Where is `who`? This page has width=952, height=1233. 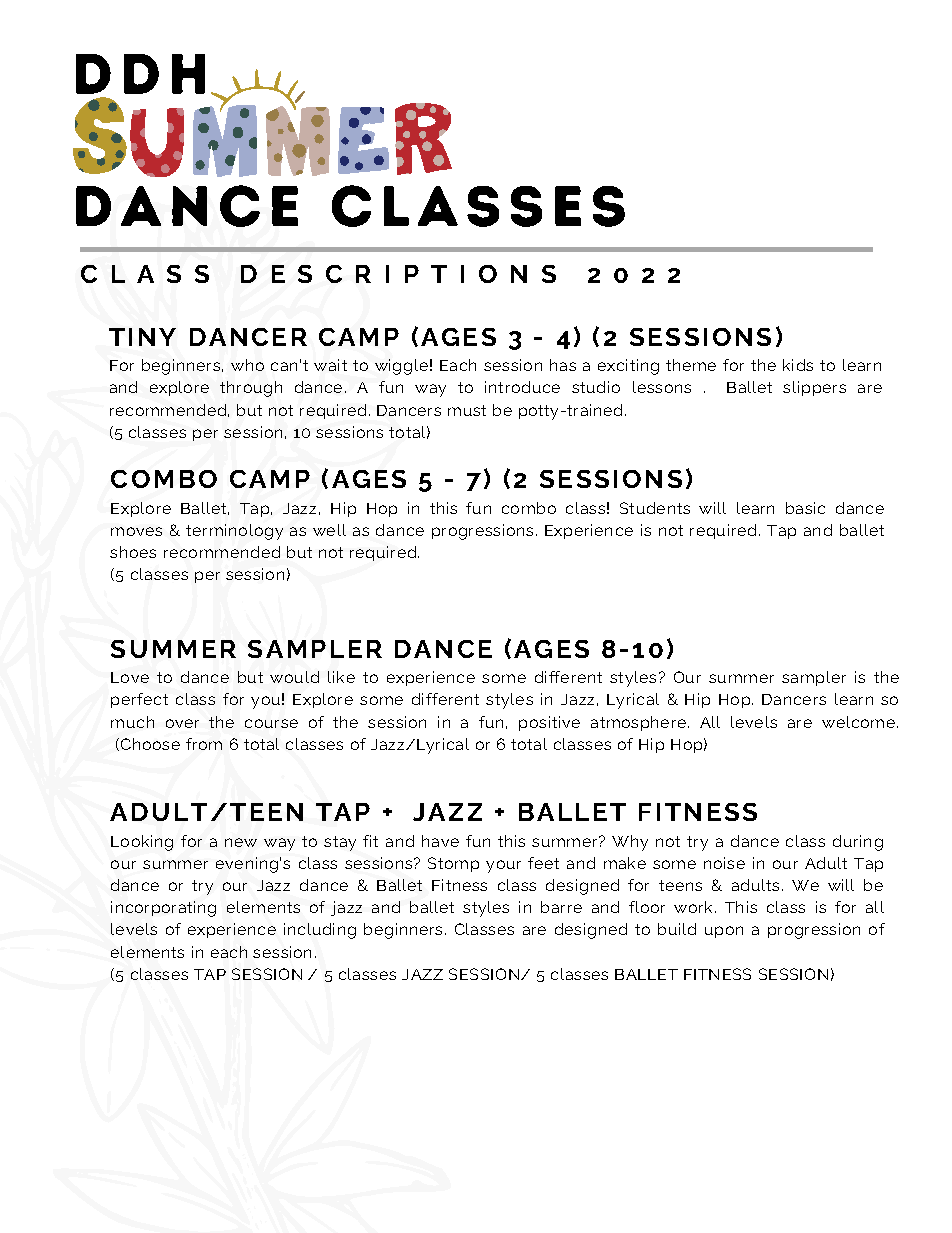
who is located at coordinates (247, 365).
